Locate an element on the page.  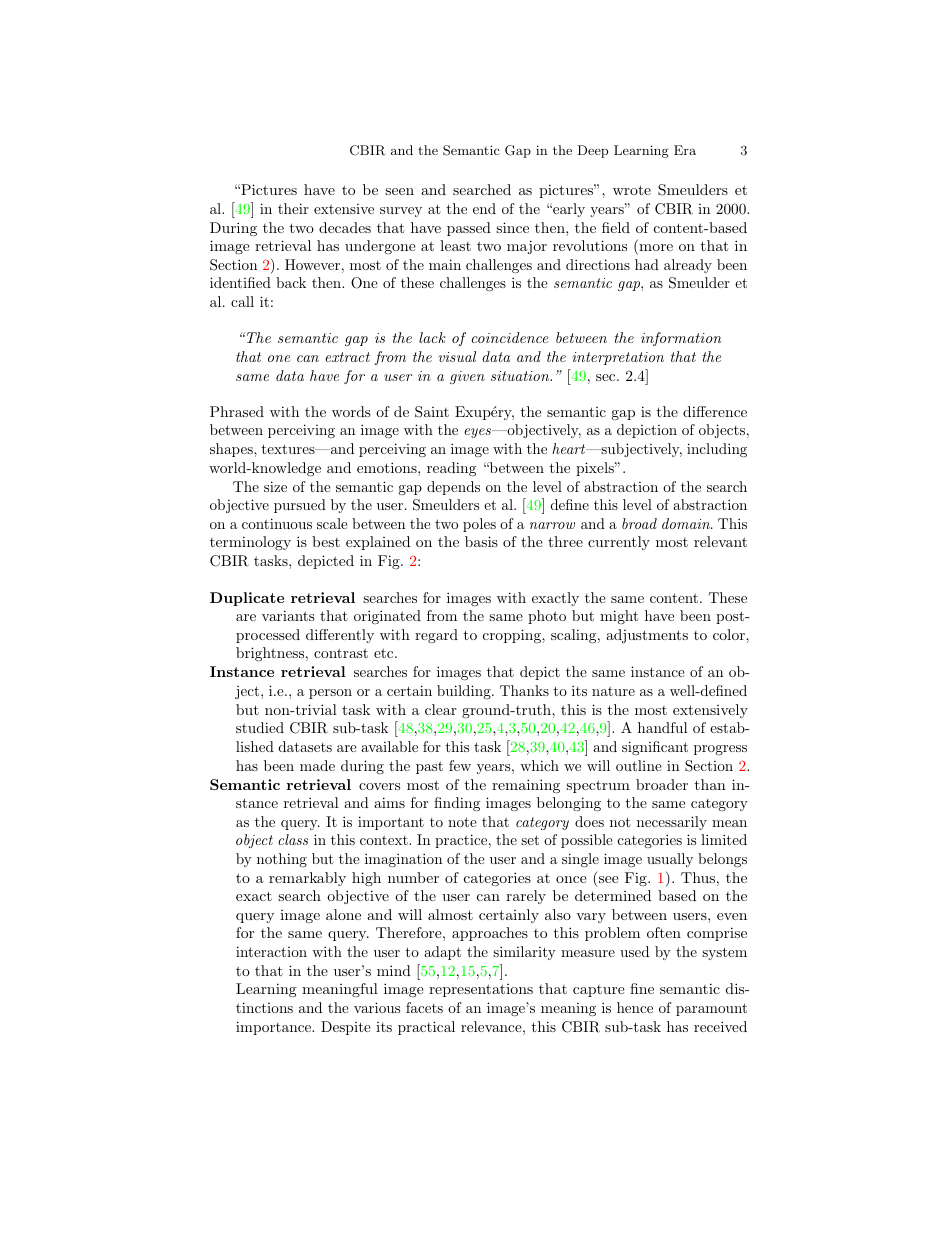
variants is located at coordinates (288, 615).
